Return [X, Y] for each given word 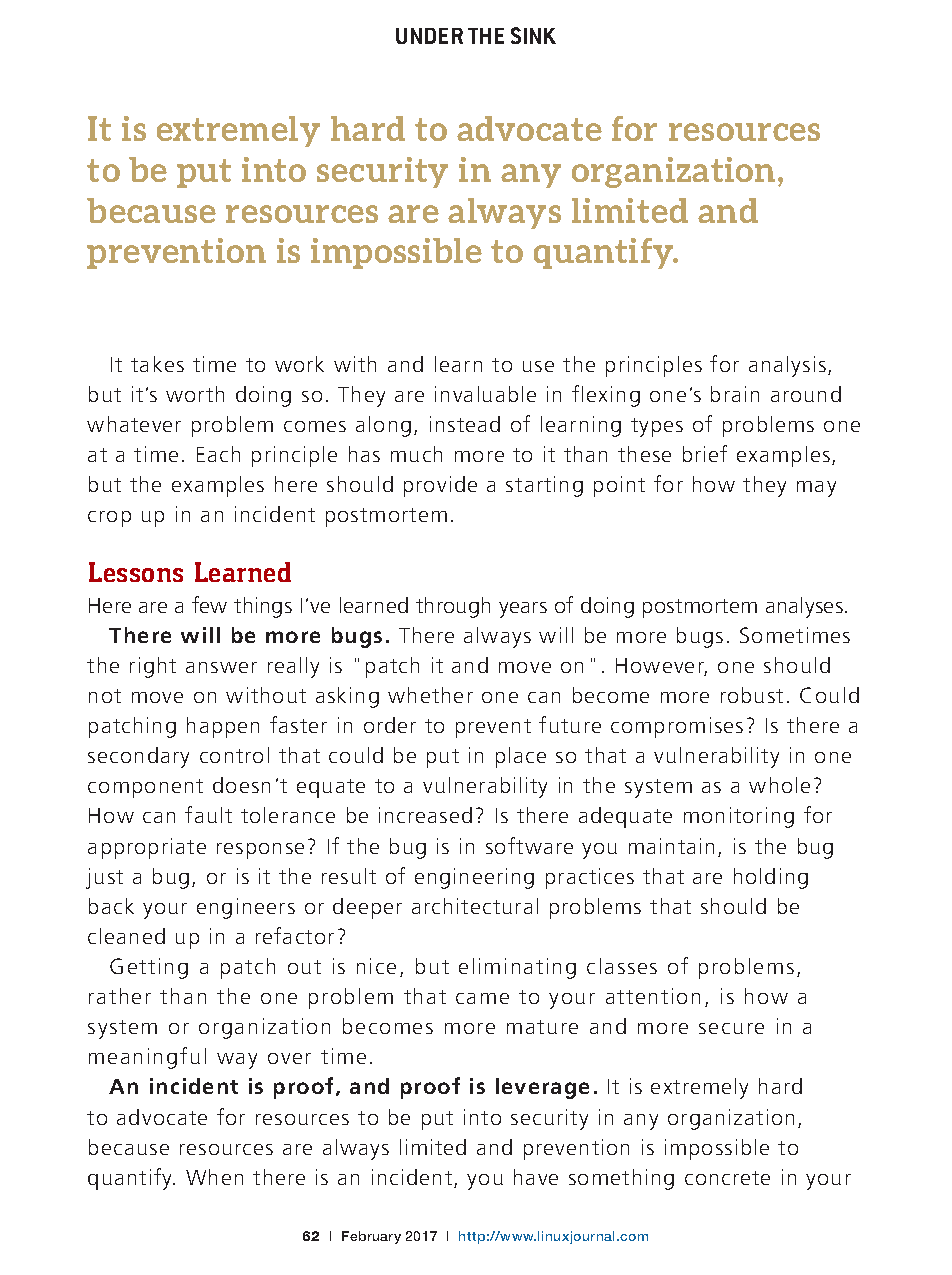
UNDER [429, 36]
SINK [533, 35]
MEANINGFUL [147, 1058]
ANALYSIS [789, 366]
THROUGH [453, 607]
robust [752, 695]
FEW [209, 604]
